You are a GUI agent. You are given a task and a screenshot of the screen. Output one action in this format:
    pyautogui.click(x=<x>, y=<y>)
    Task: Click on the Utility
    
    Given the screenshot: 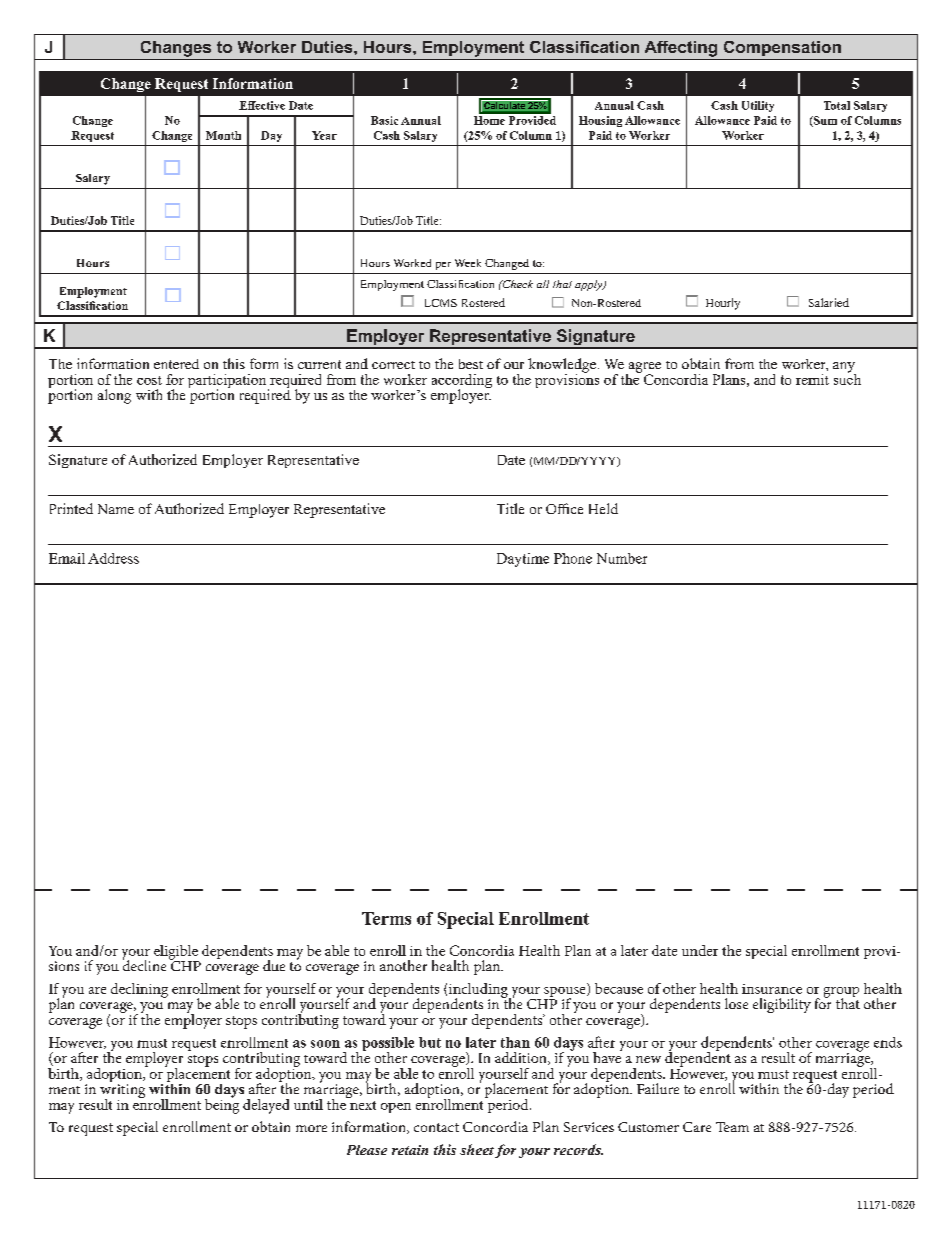 What is the action you would take?
    pyautogui.click(x=758, y=106)
